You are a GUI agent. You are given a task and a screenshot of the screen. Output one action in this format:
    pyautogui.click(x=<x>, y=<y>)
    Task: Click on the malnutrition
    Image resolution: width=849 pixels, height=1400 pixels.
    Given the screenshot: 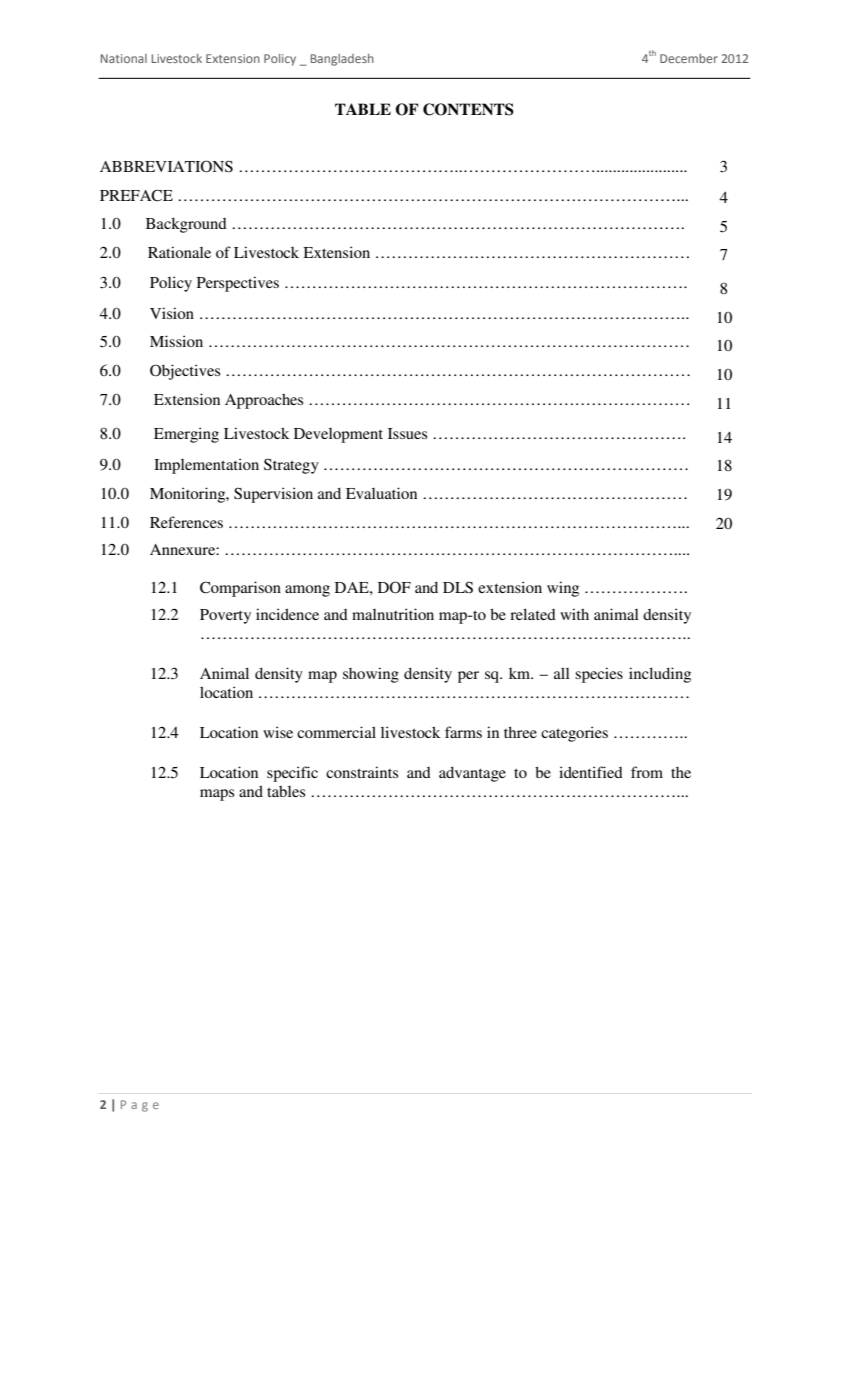 What is the action you would take?
    pyautogui.click(x=393, y=614)
